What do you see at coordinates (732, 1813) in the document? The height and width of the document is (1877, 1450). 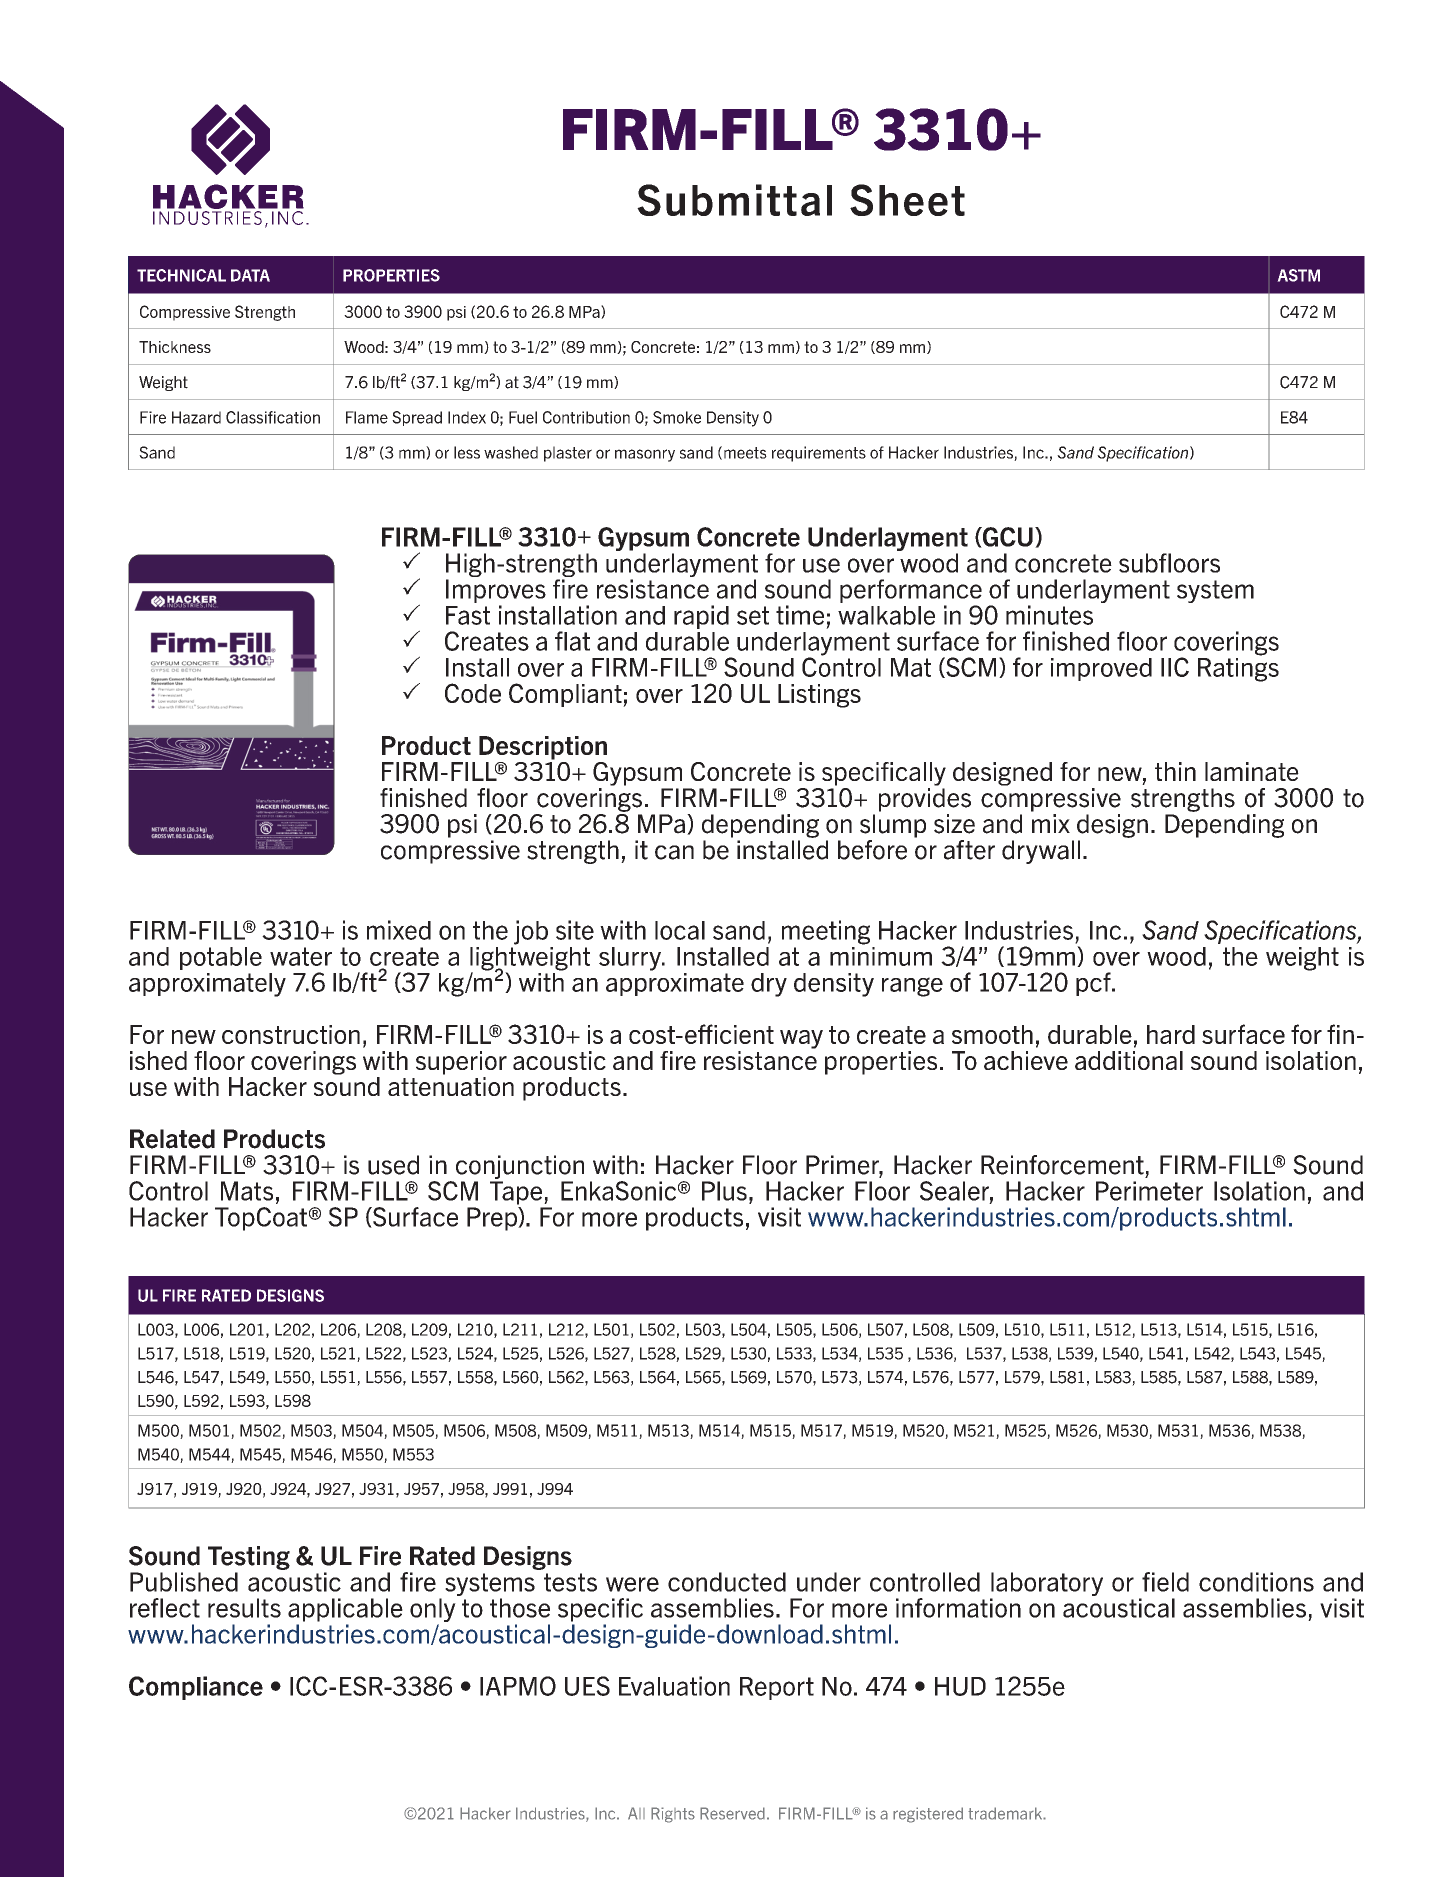 I see `Reserved` at bounding box center [732, 1813].
